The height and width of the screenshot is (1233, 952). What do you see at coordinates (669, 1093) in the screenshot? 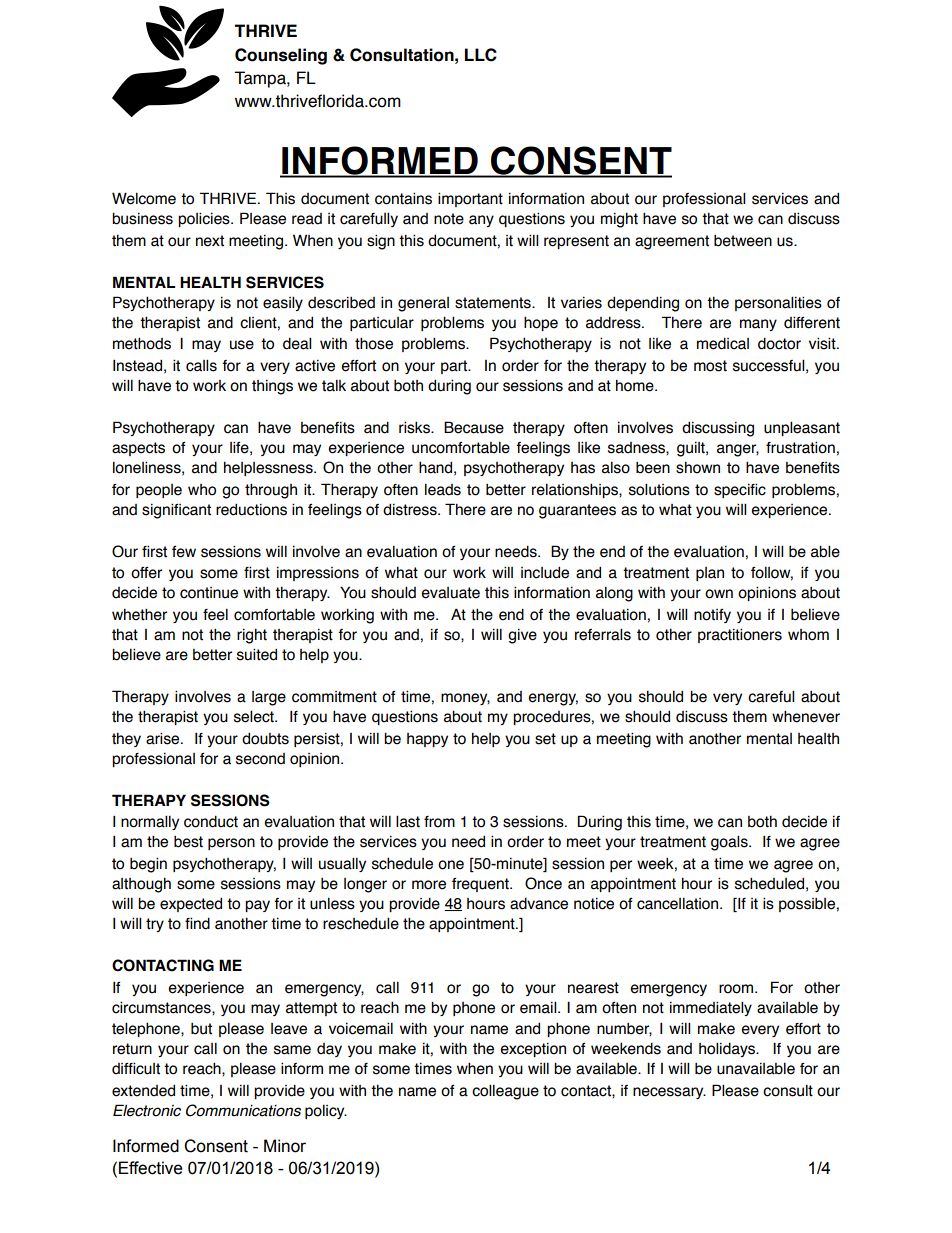
I see `necessary` at bounding box center [669, 1093].
